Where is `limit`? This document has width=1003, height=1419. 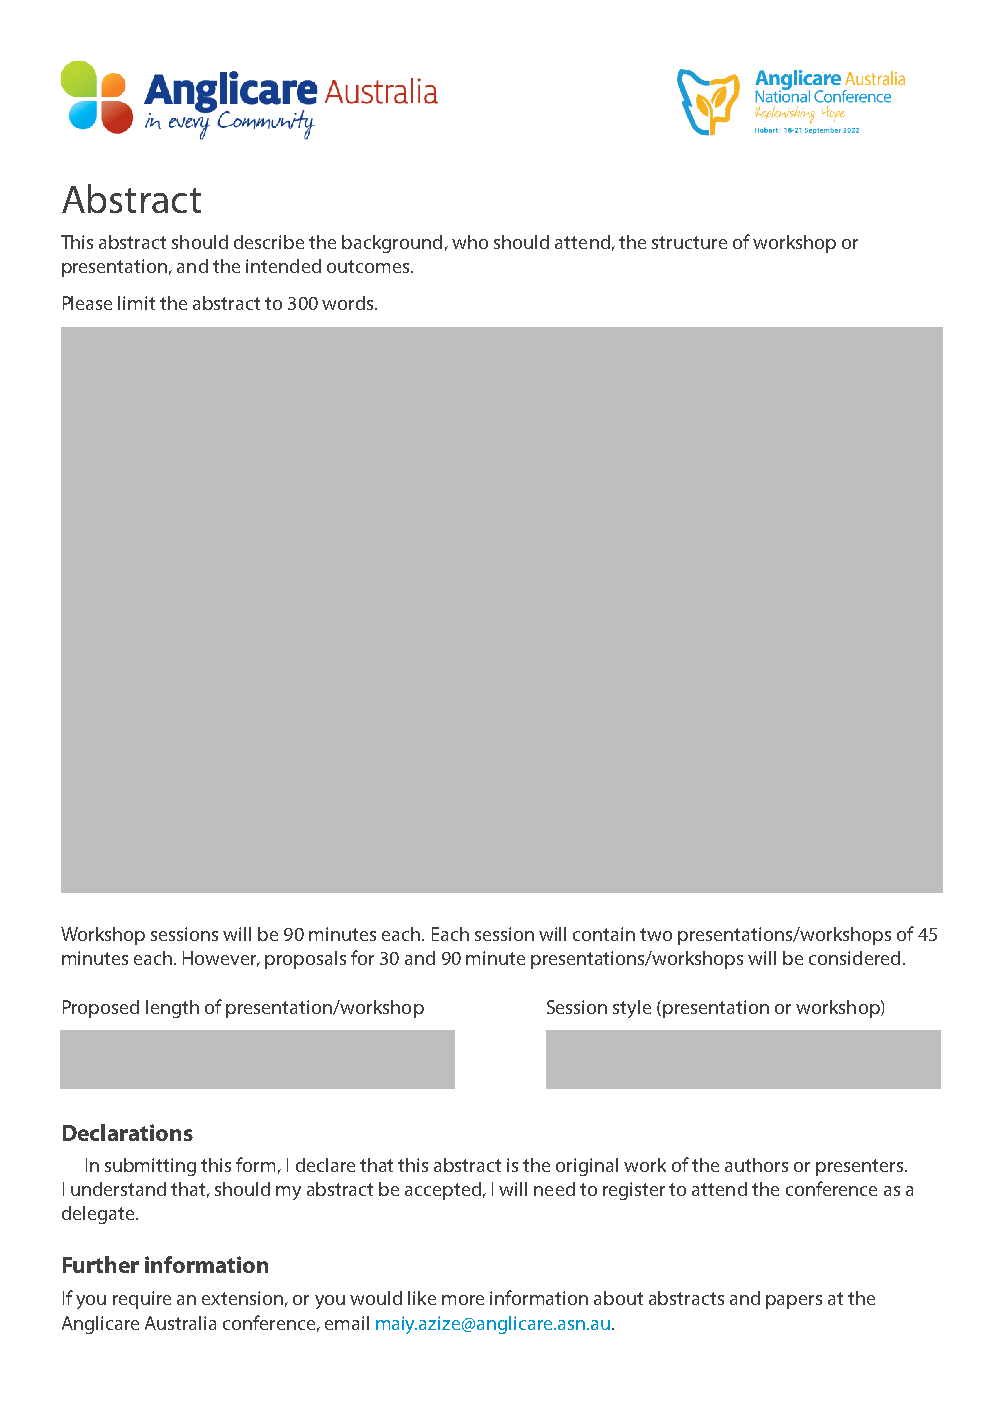
limit is located at coordinates (136, 303).
